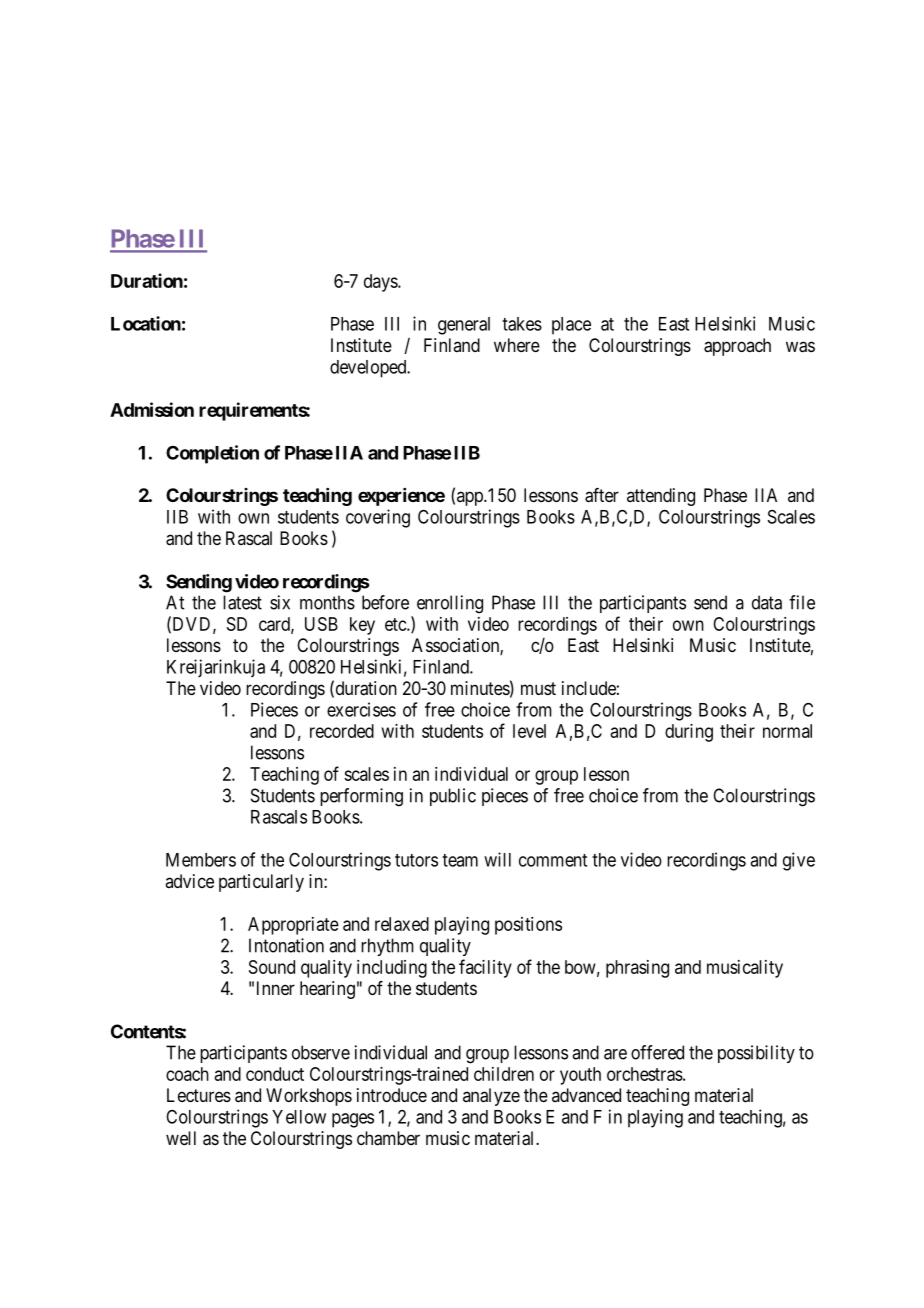 The width and height of the screenshot is (924, 1308). I want to click on level, so click(529, 731).
